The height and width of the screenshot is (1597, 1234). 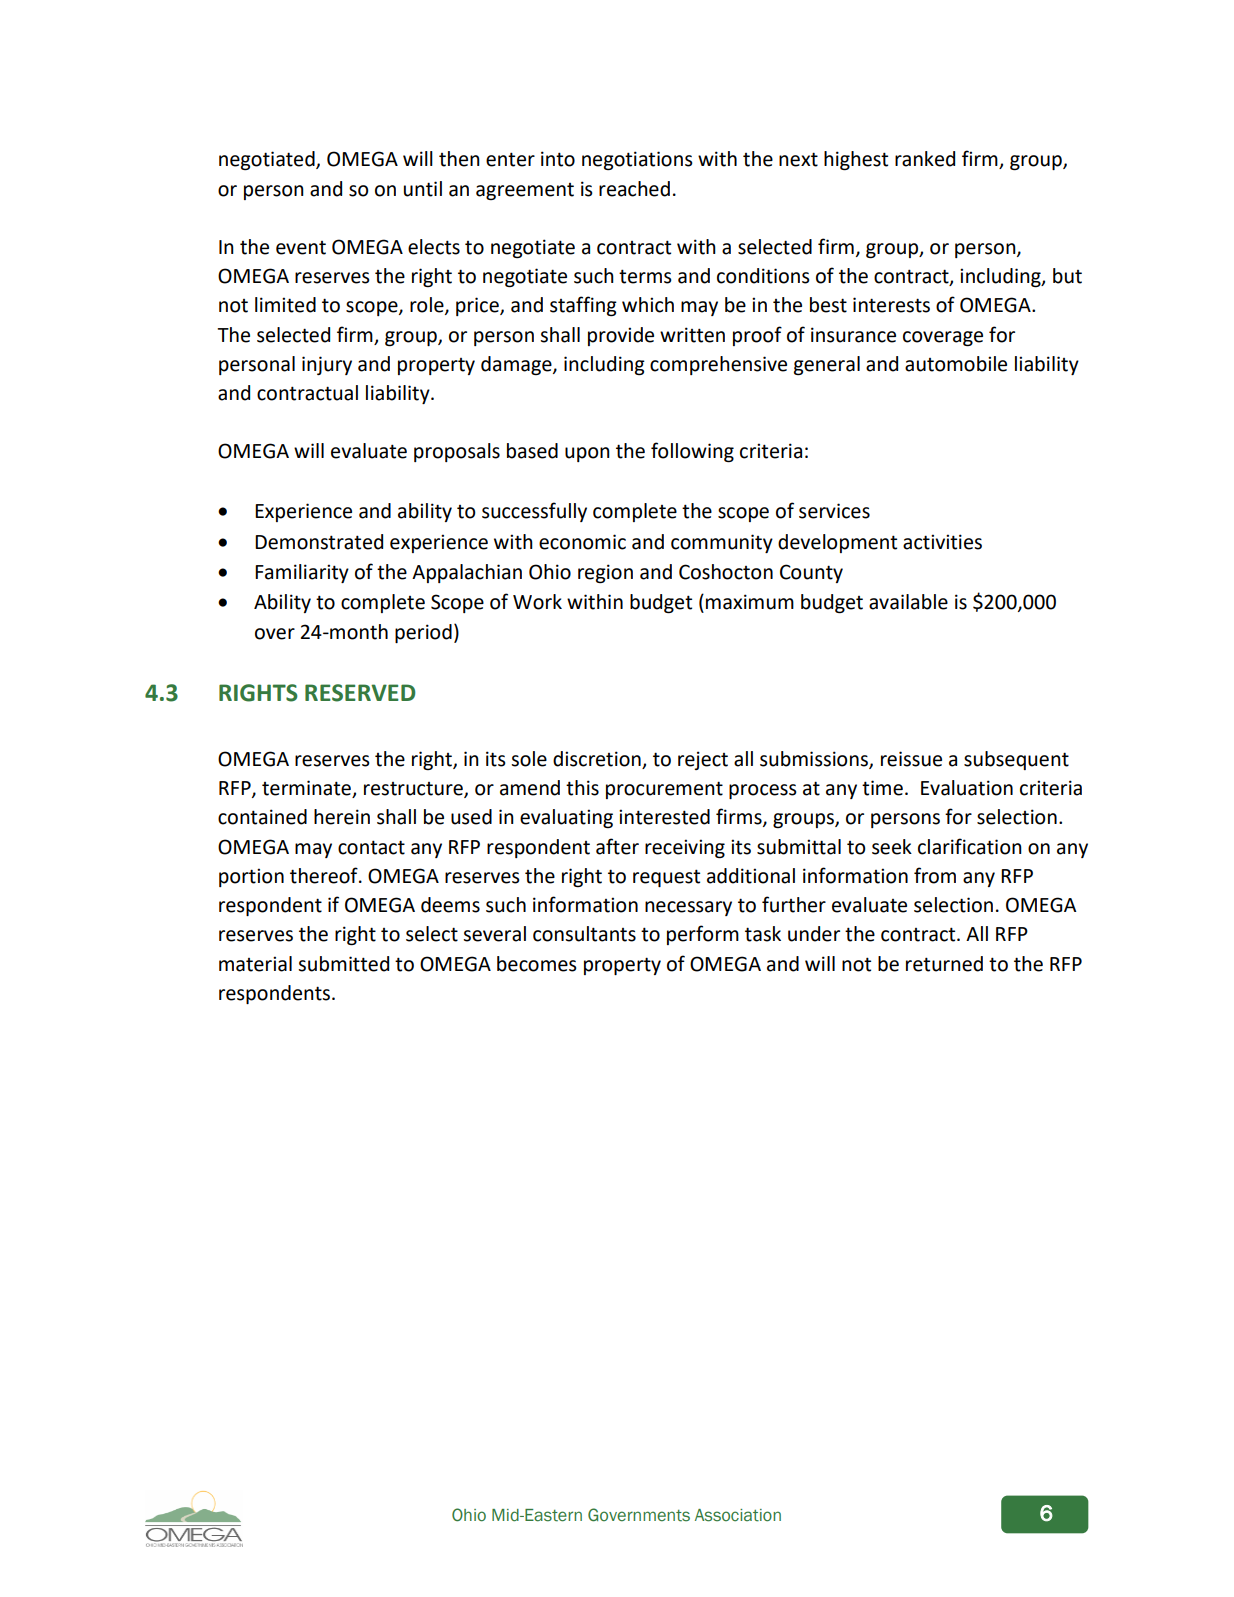 I want to click on submitted, so click(x=343, y=964).
